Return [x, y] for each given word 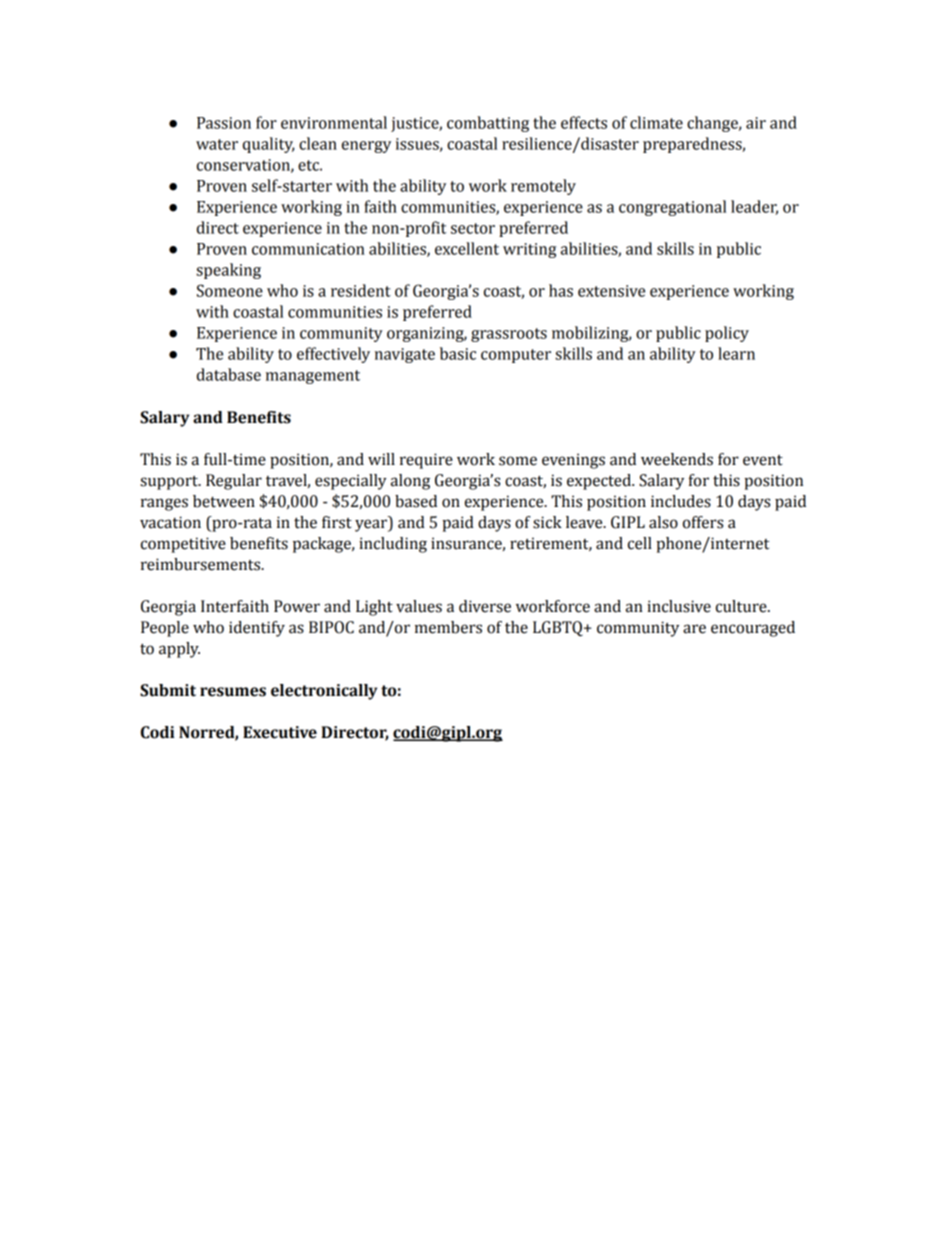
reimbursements [202, 564]
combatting [488, 124]
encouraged [753, 629]
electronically [324, 692]
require [426, 461]
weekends [677, 459]
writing [529, 250]
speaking [228, 271]
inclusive [679, 606]
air [756, 123]
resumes [233, 692]
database [229, 374]
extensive [611, 291]
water [217, 144]
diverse [485, 606]
